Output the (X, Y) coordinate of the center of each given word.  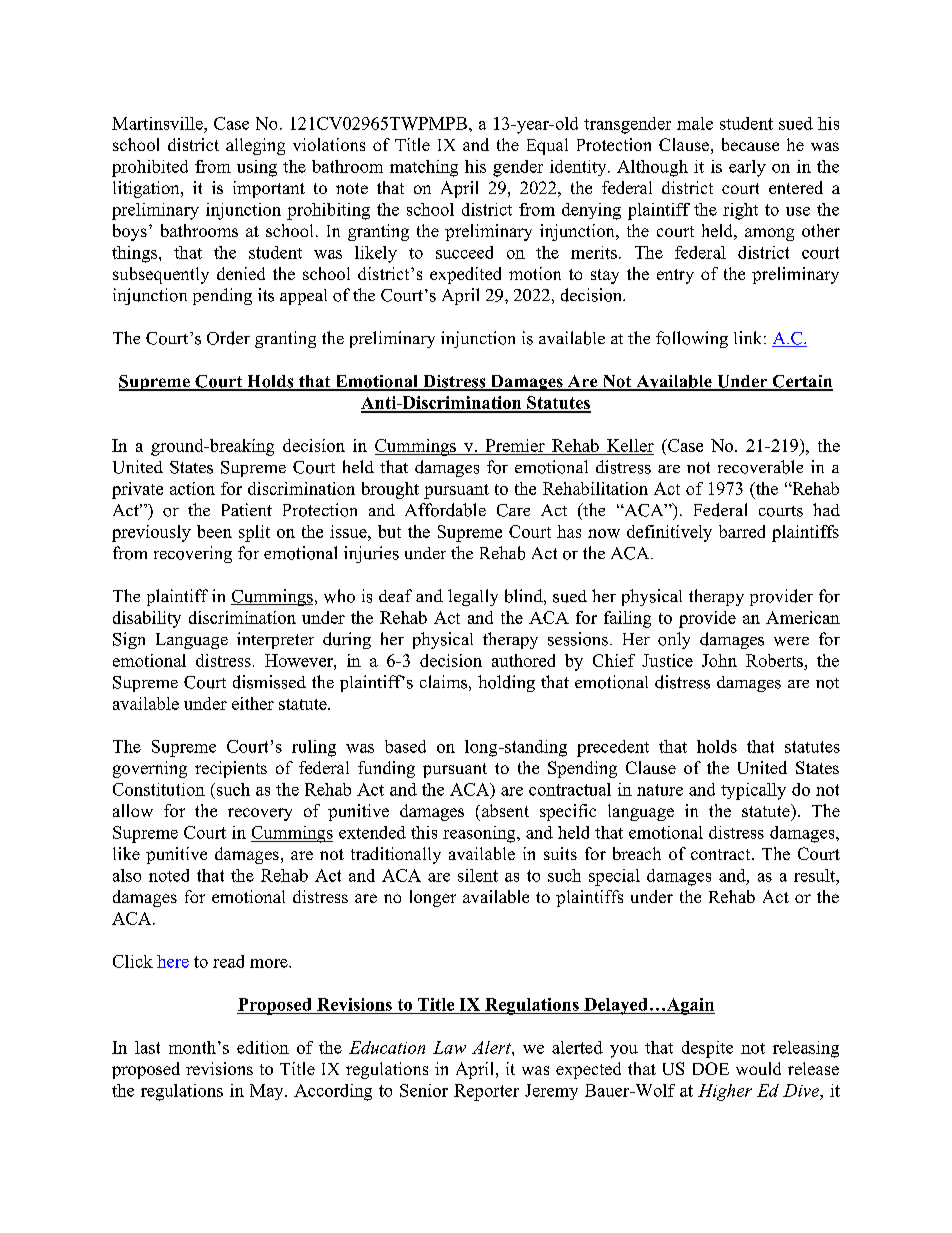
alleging (255, 146)
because (750, 144)
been (214, 531)
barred (742, 531)
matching (424, 168)
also (127, 875)
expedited (465, 275)
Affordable (445, 510)
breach (637, 853)
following (692, 339)
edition (263, 1047)
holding (506, 683)
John (719, 660)
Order (228, 338)
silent (478, 875)
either (253, 703)
